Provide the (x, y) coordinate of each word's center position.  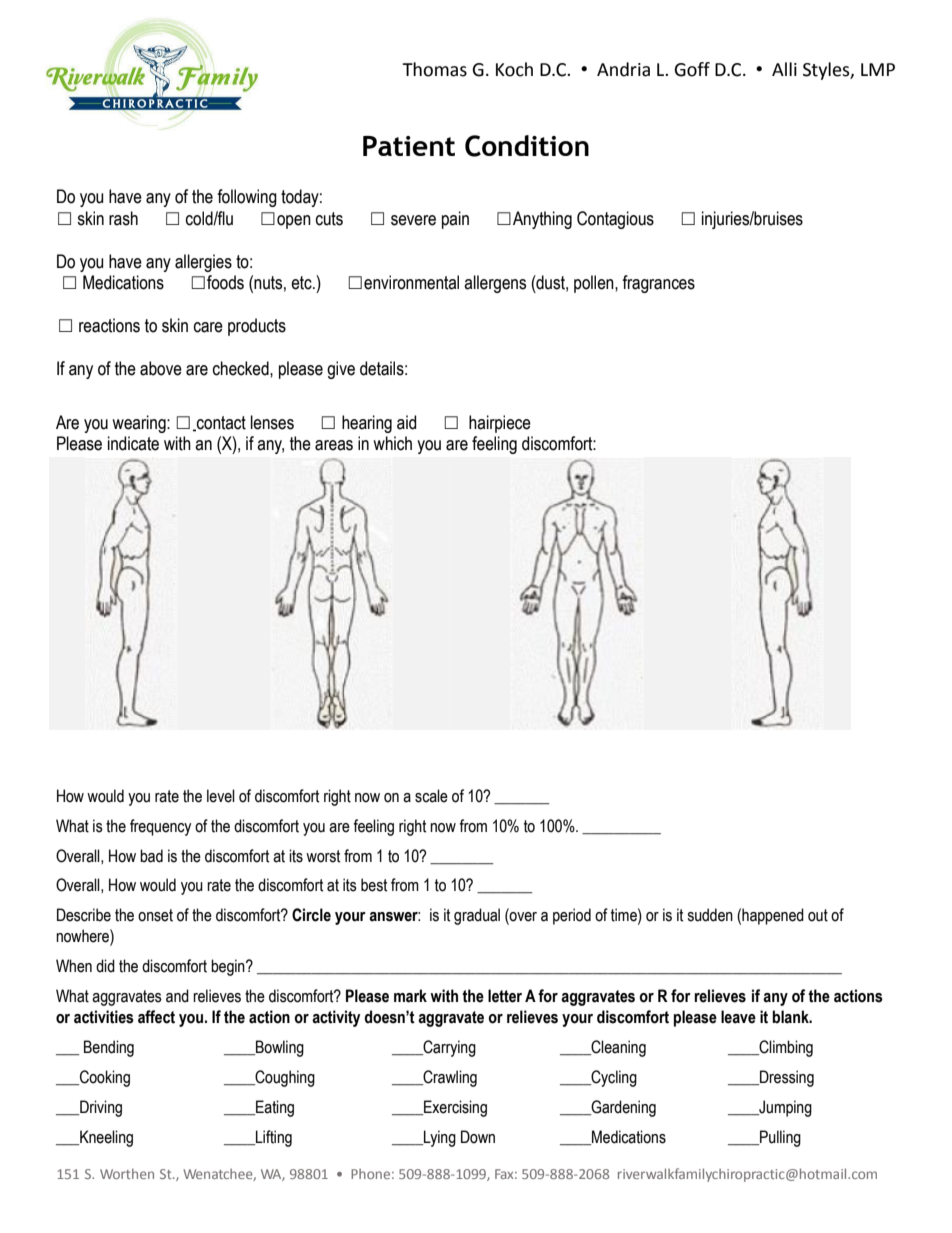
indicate (133, 443)
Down (478, 1137)
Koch (514, 69)
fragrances (658, 284)
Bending (109, 1048)
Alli (784, 69)
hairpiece (500, 424)
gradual (477, 916)
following (247, 198)
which (392, 443)
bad (151, 856)
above (161, 368)
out (818, 915)
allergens (495, 284)
